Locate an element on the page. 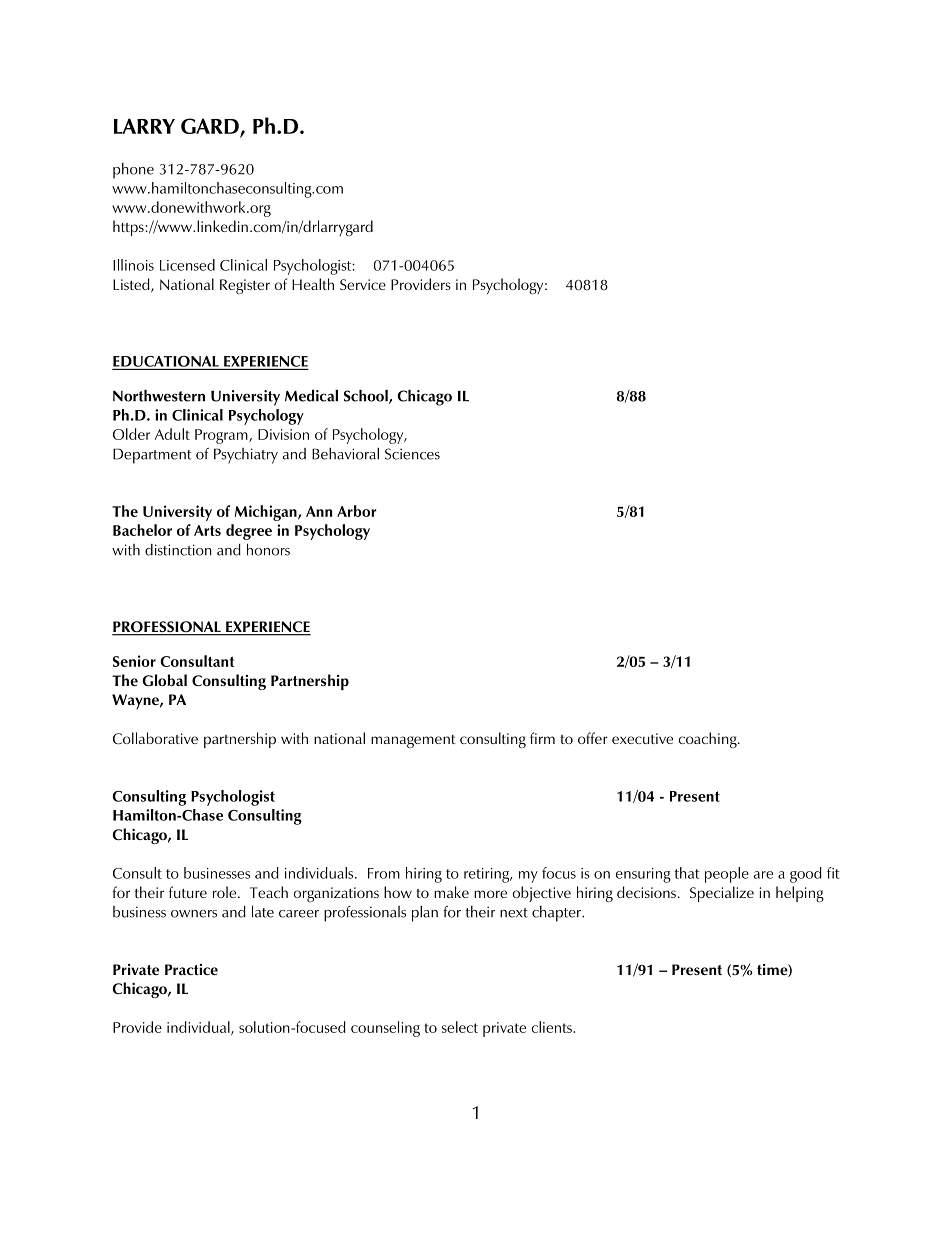 Image resolution: width=952 pixels, height=1233 pixels. Northwestern is located at coordinates (159, 396).
